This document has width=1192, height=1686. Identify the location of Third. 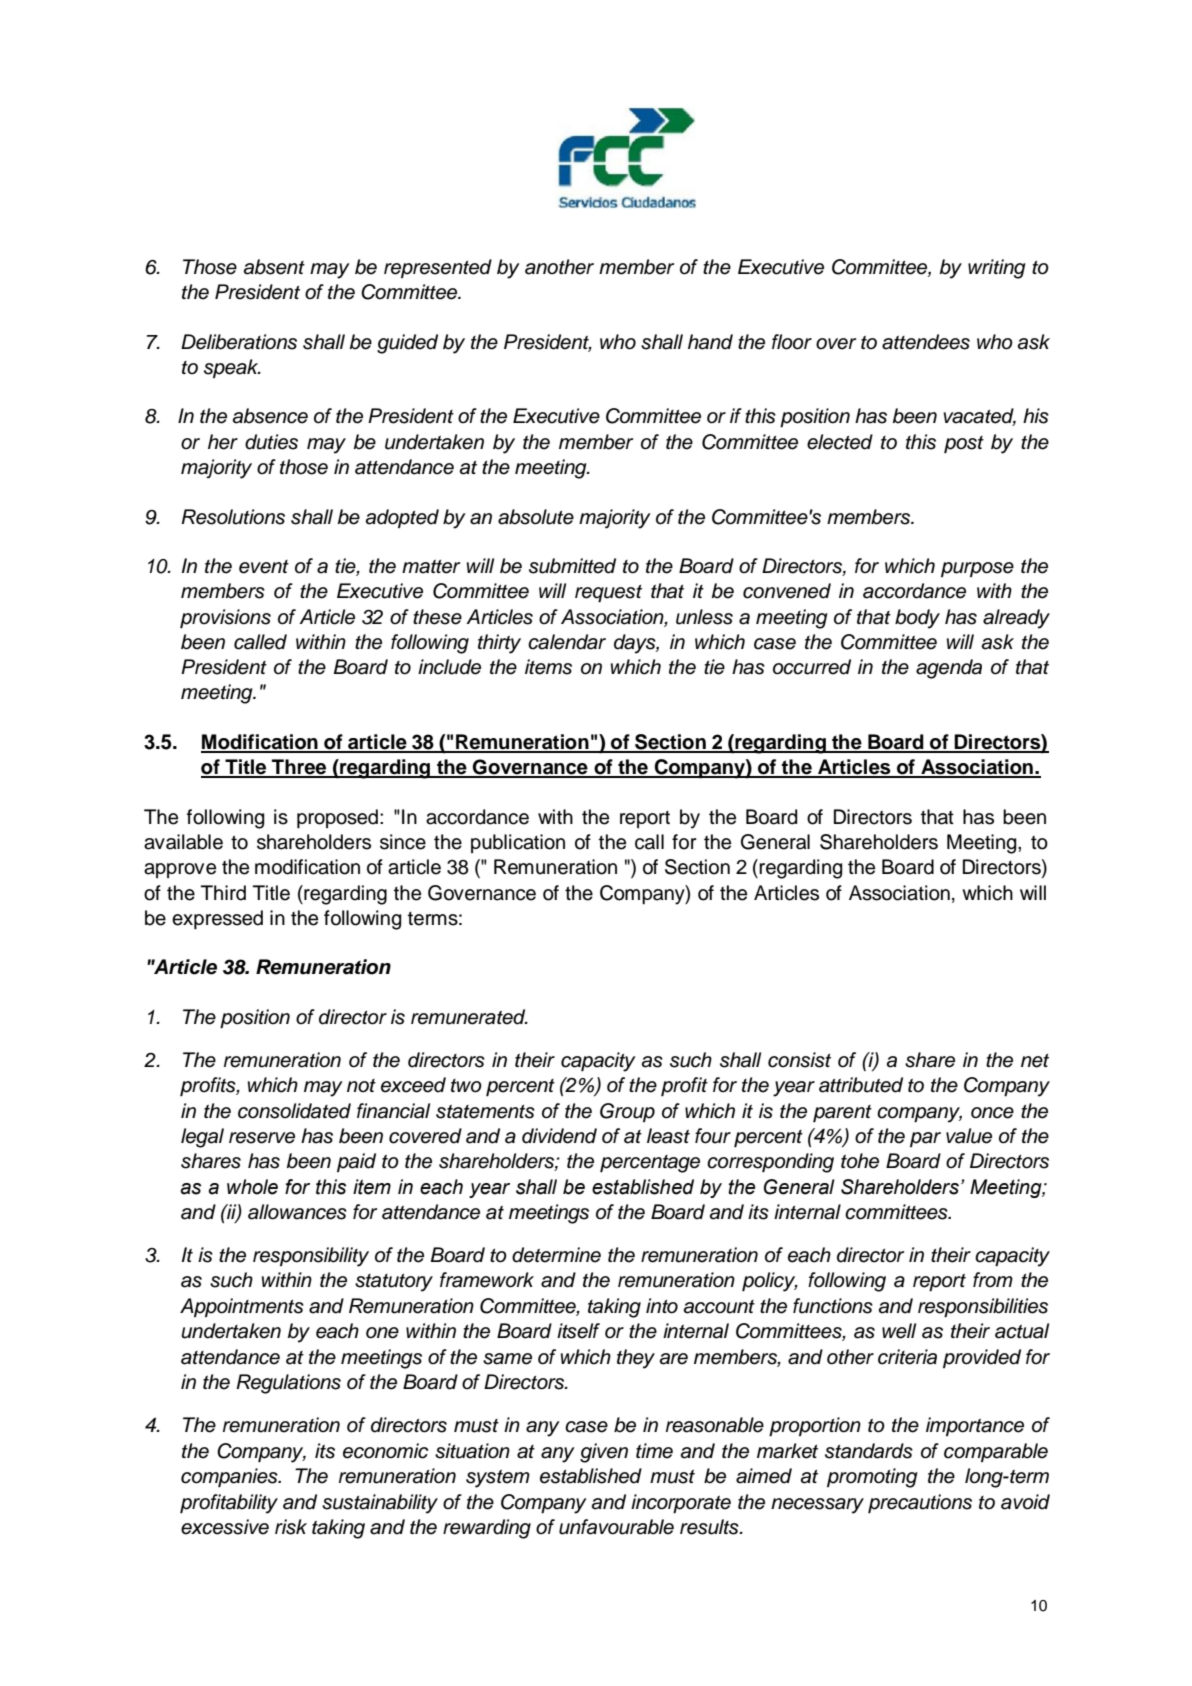
(223, 893).
